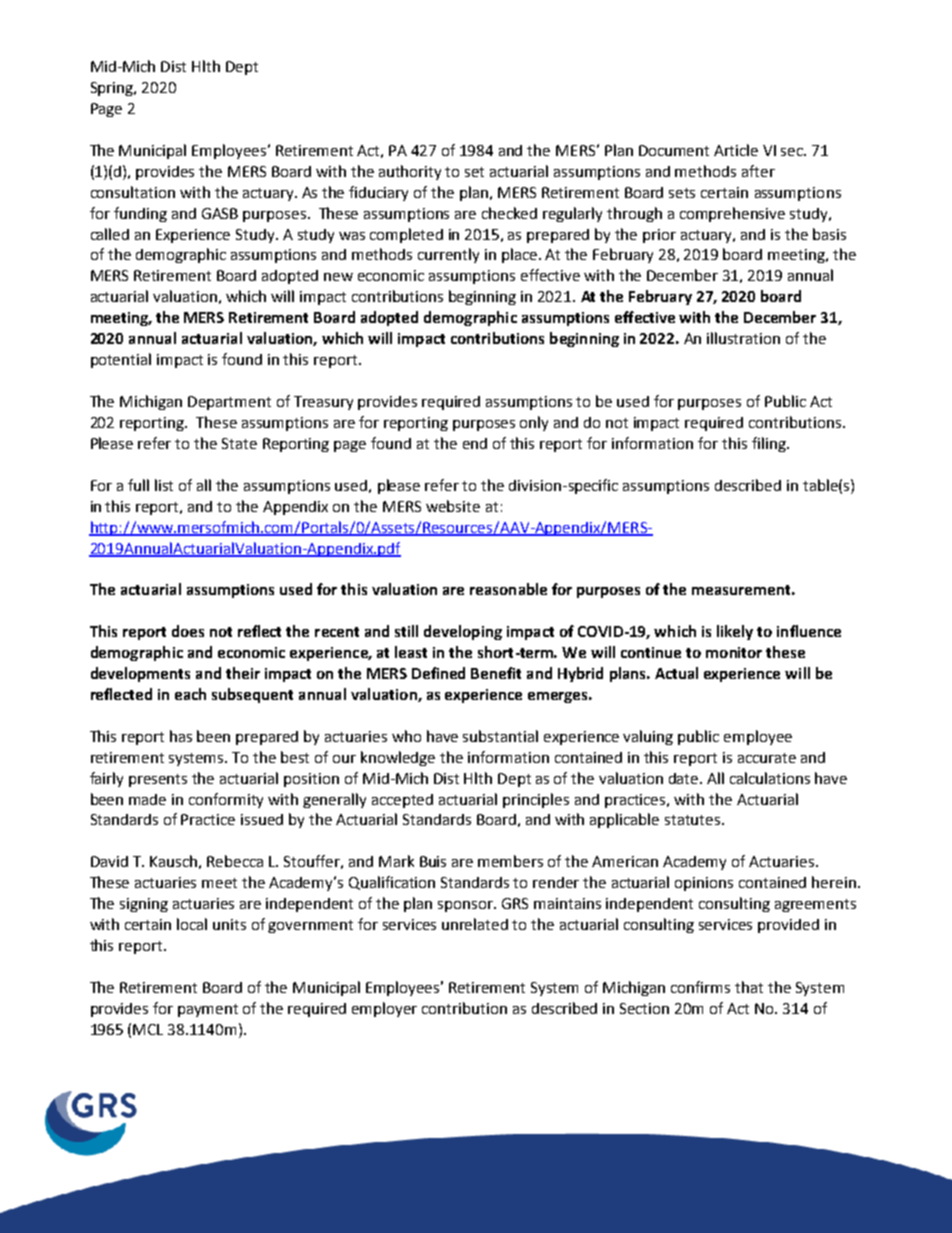  Describe the element at coordinates (749, 987) in the page. I see `that` at that location.
